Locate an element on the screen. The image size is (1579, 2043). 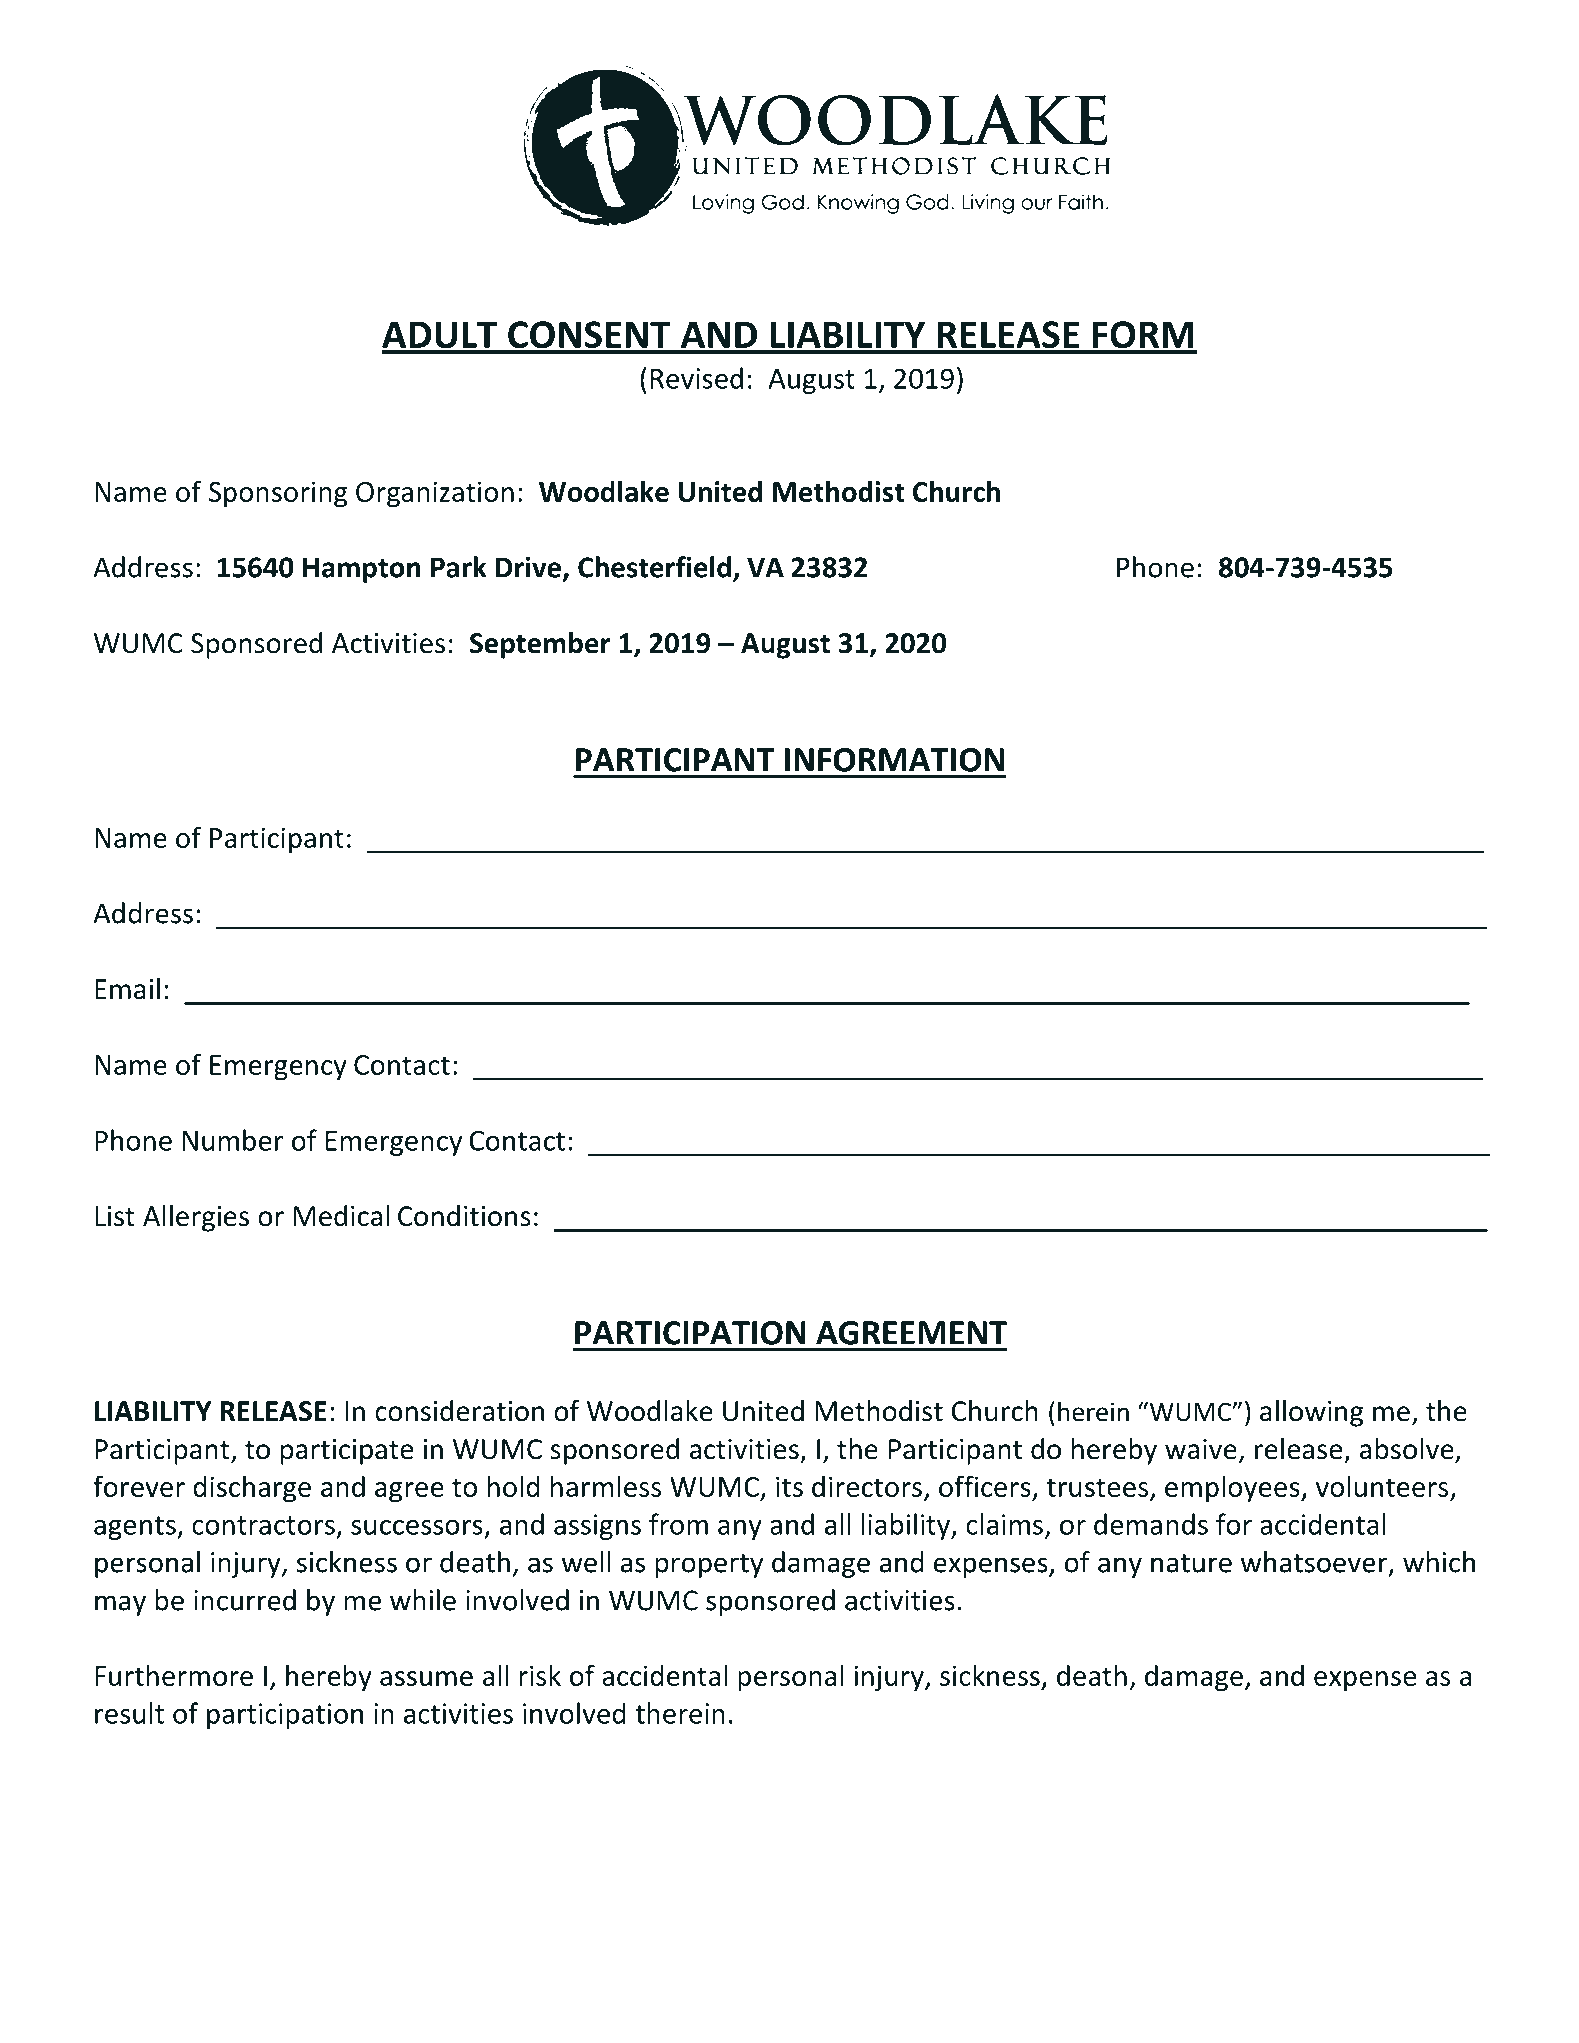
Chesterfield is located at coordinates (654, 567).
